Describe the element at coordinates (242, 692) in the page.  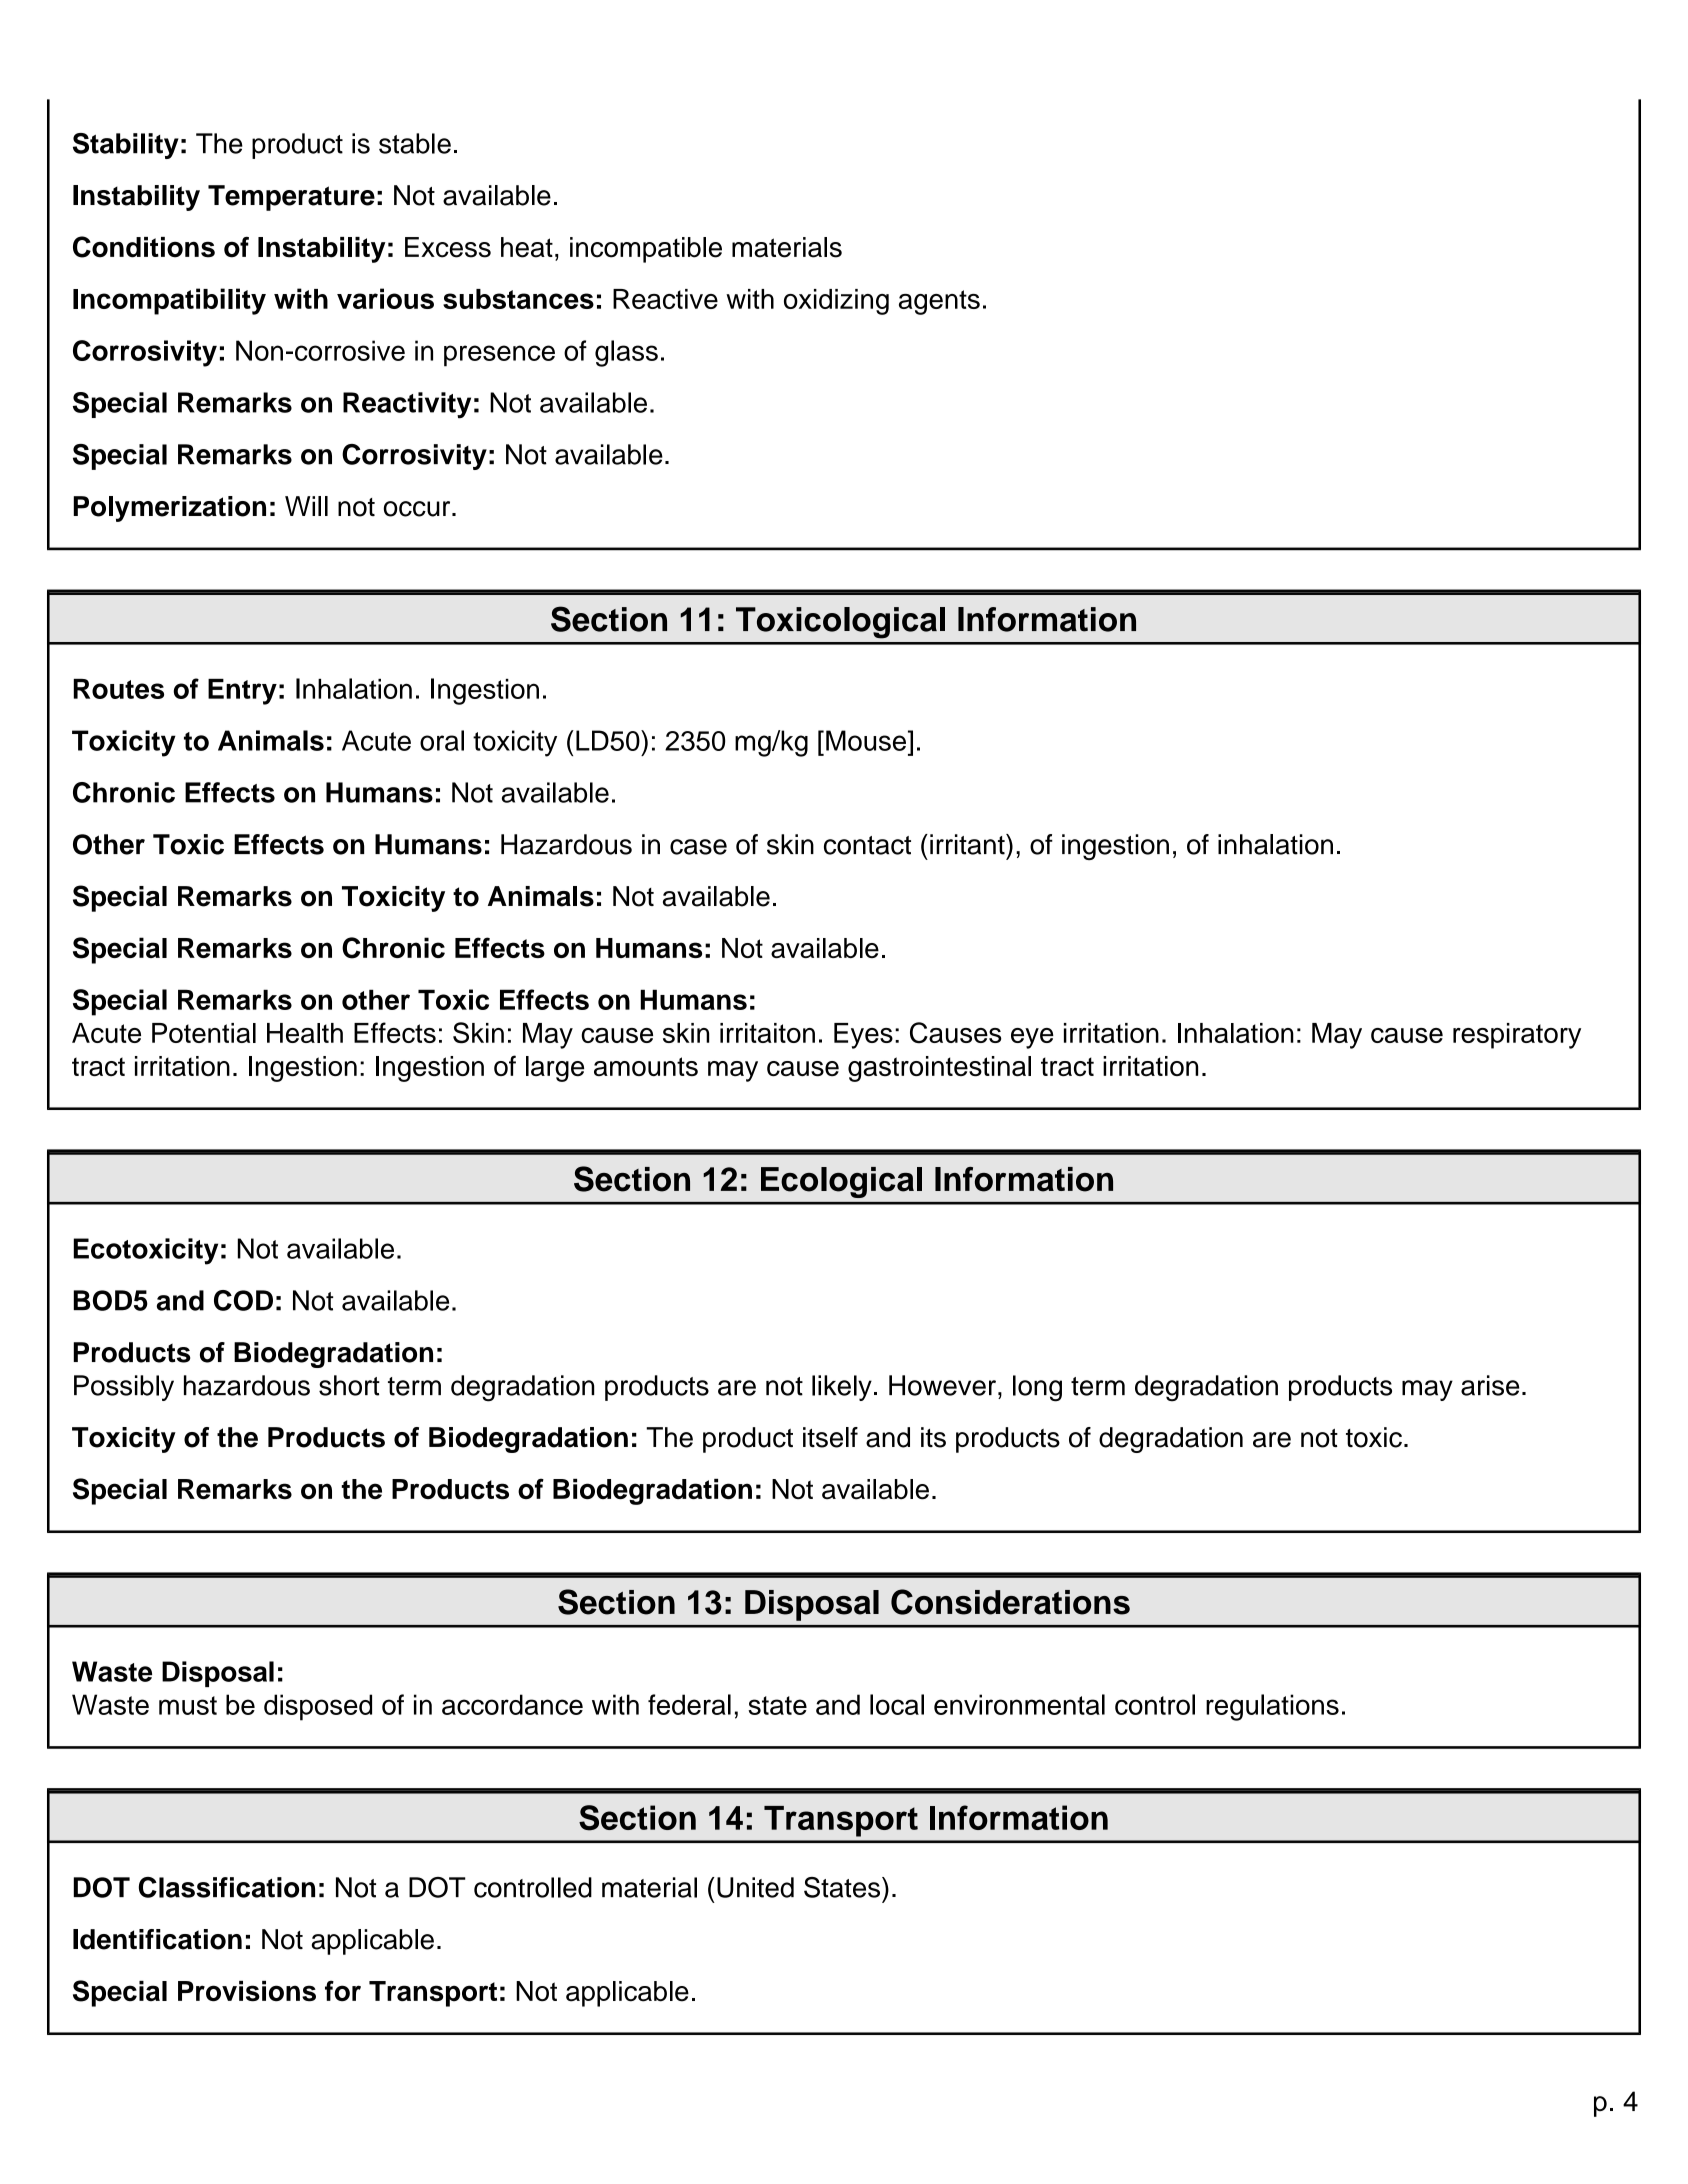
I see `Entry` at that location.
